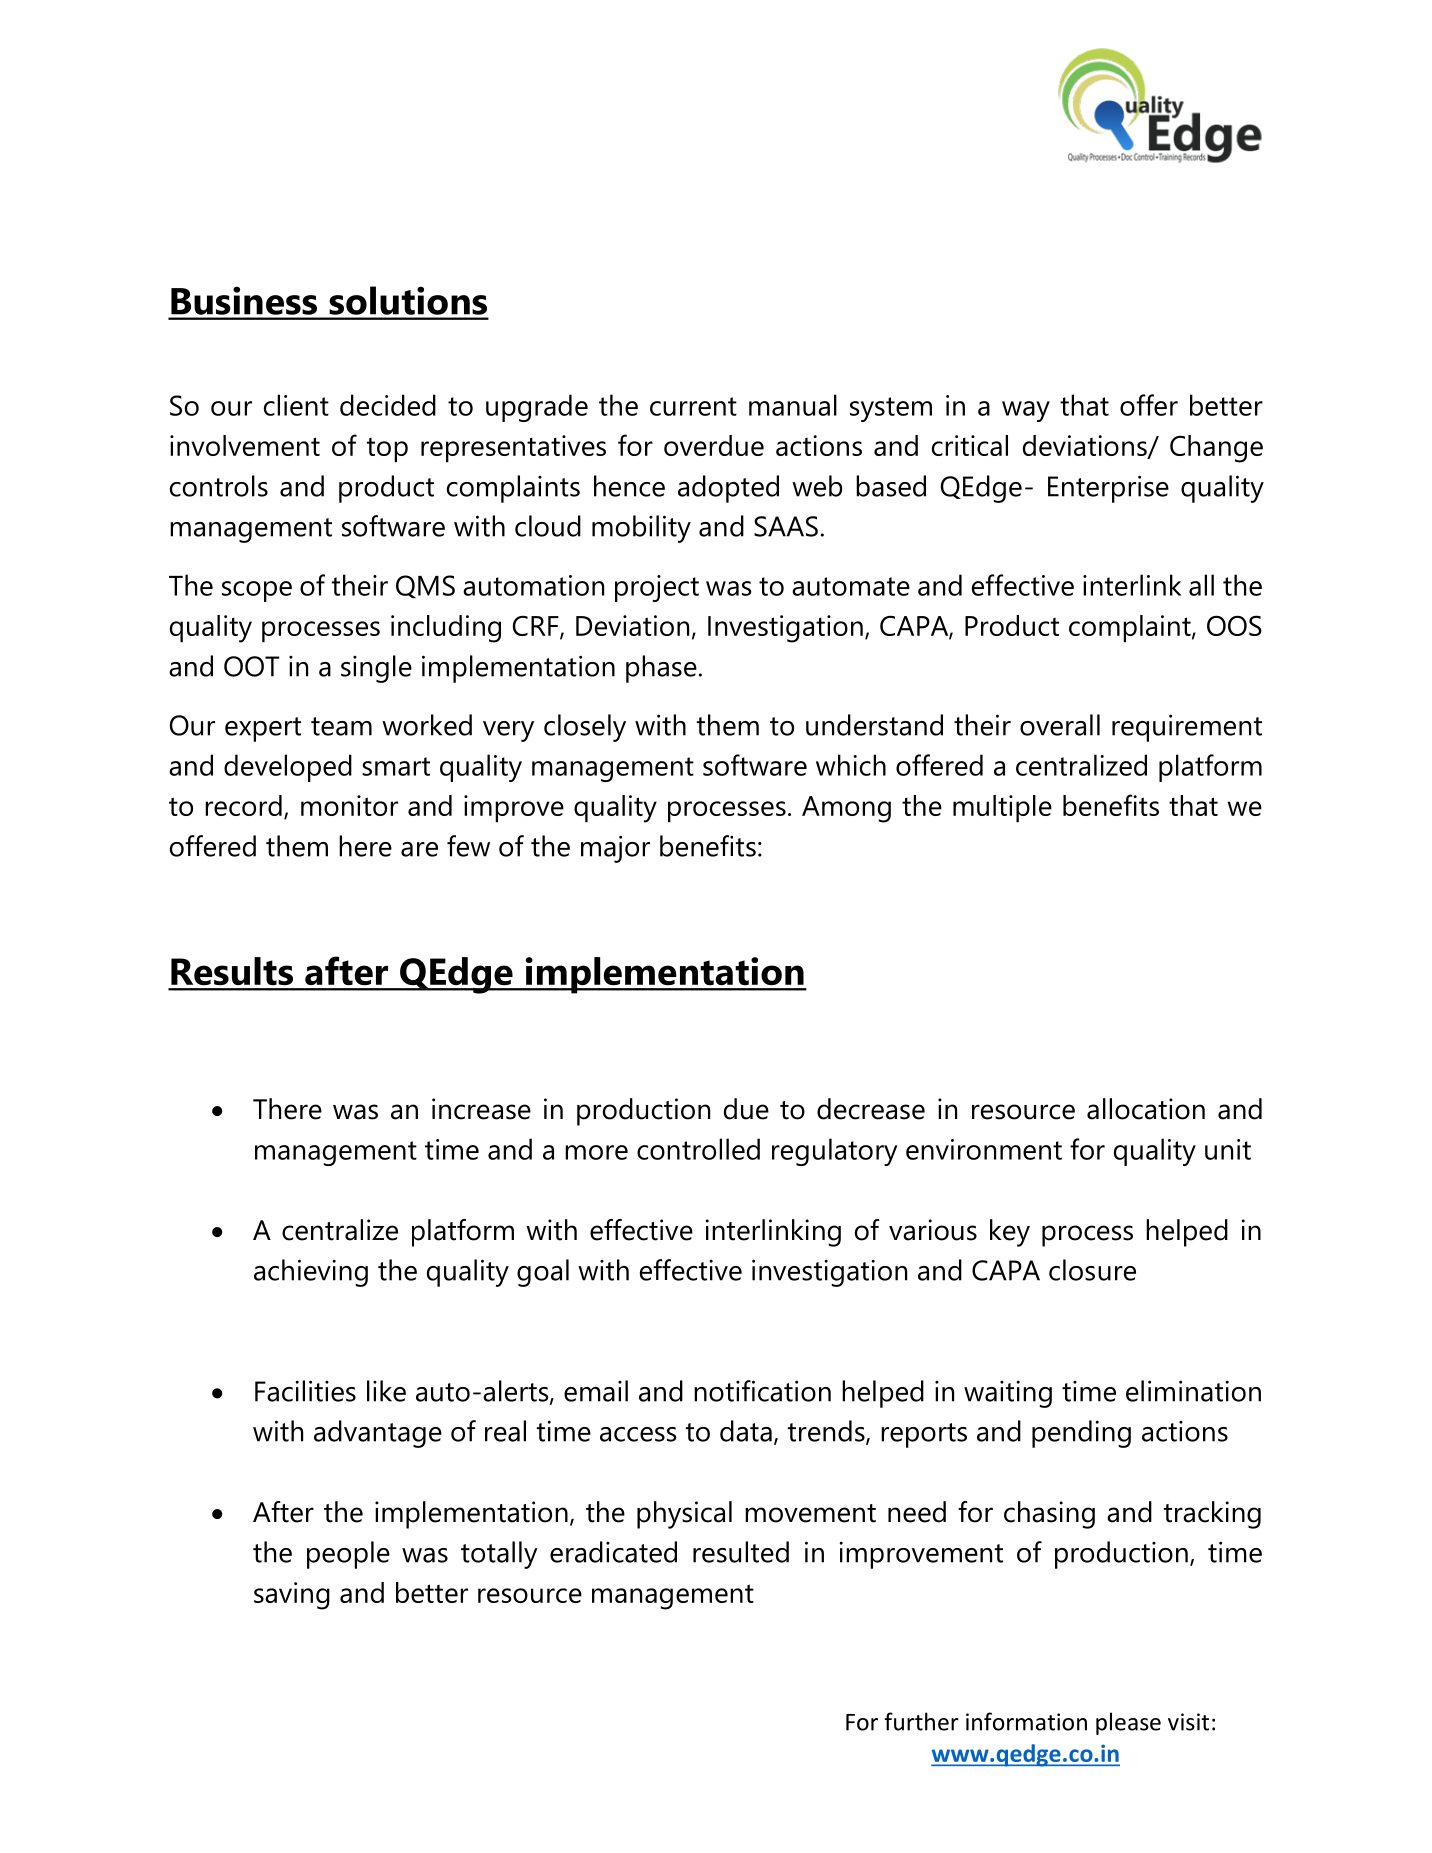  I want to click on overdue, so click(714, 445).
